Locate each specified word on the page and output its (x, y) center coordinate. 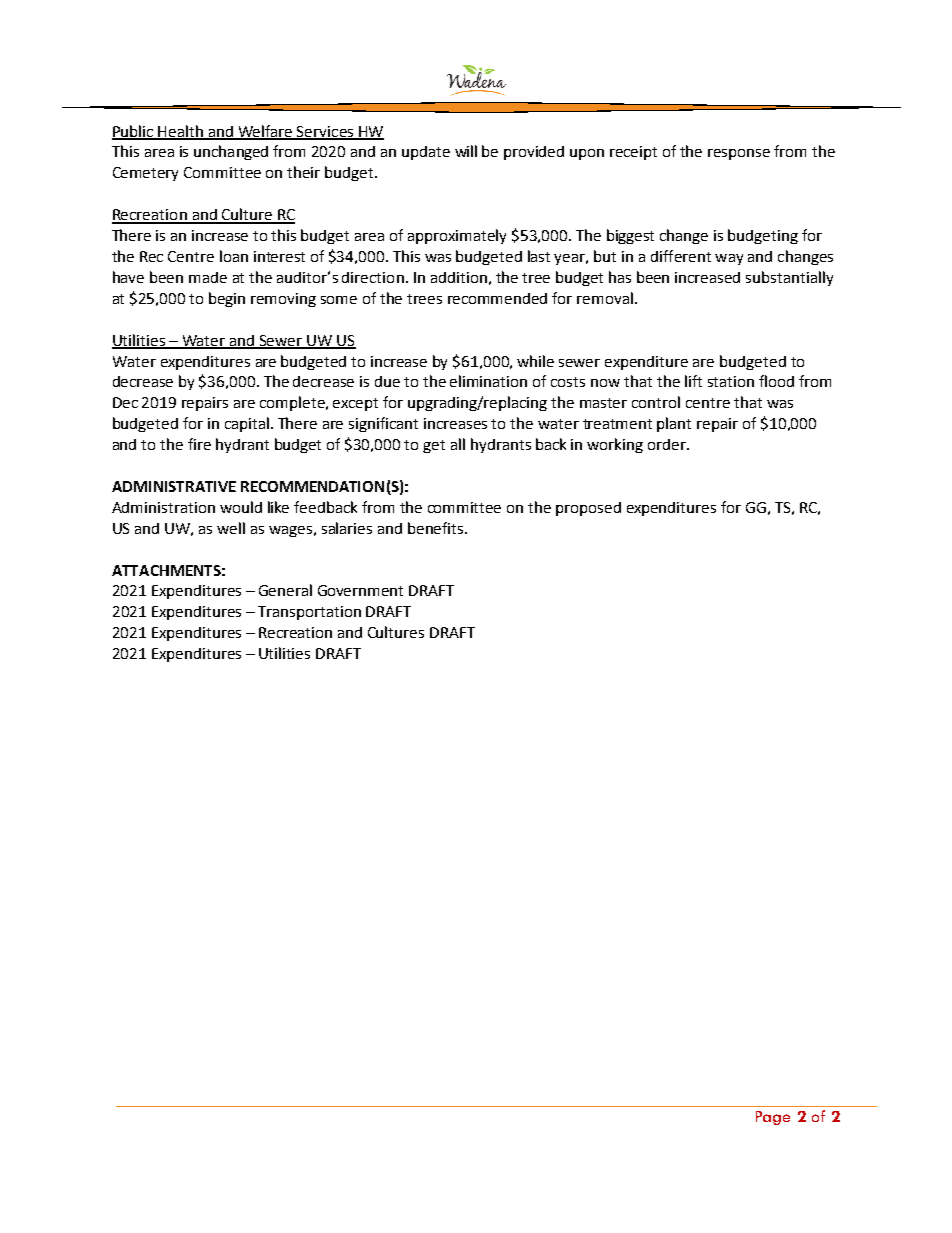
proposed (588, 509)
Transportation (309, 613)
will (466, 151)
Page (773, 1118)
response (739, 154)
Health (181, 132)
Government (360, 590)
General (285, 590)
